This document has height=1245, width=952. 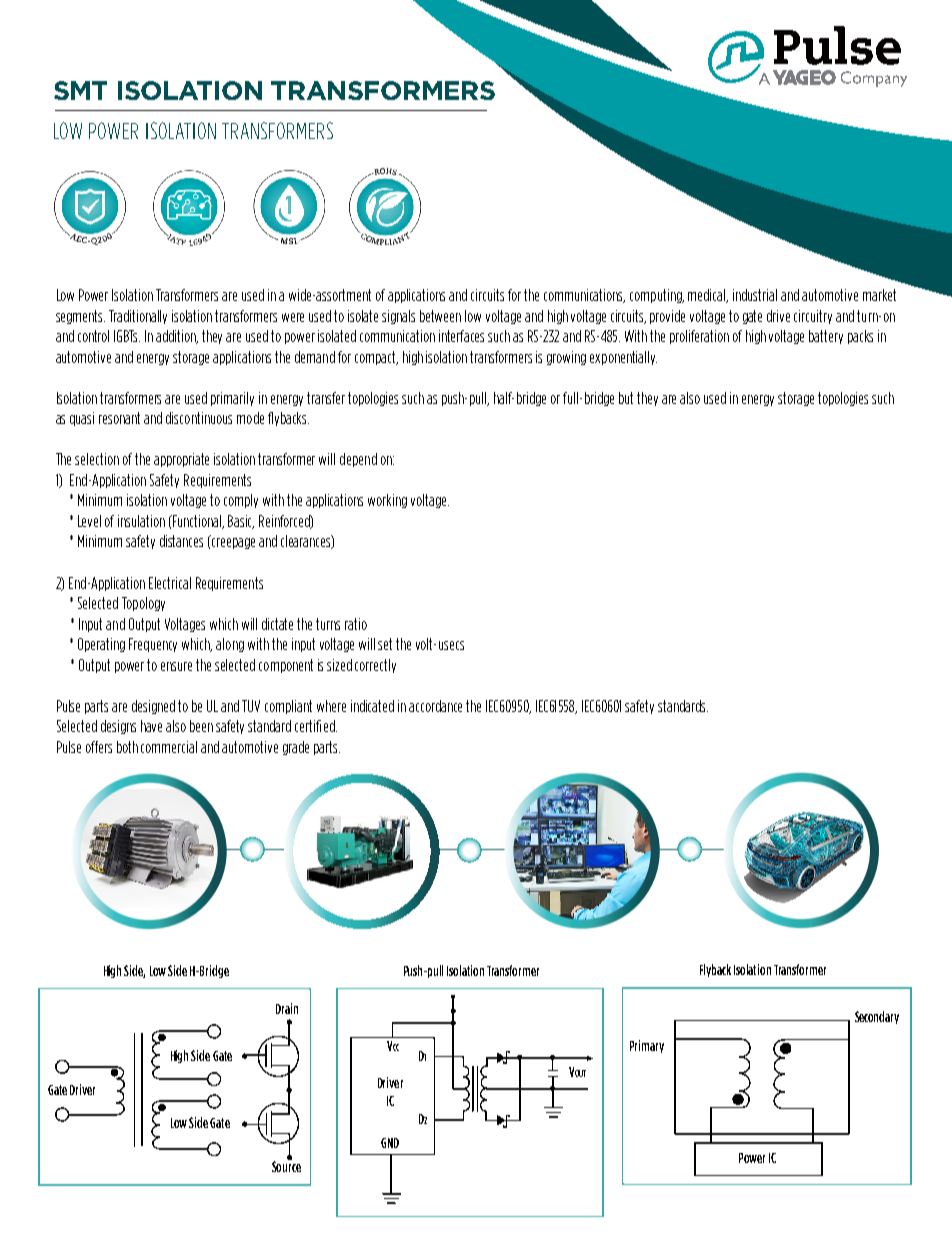 What do you see at coordinates (435, 706) in the document?
I see `accordance` at bounding box center [435, 706].
